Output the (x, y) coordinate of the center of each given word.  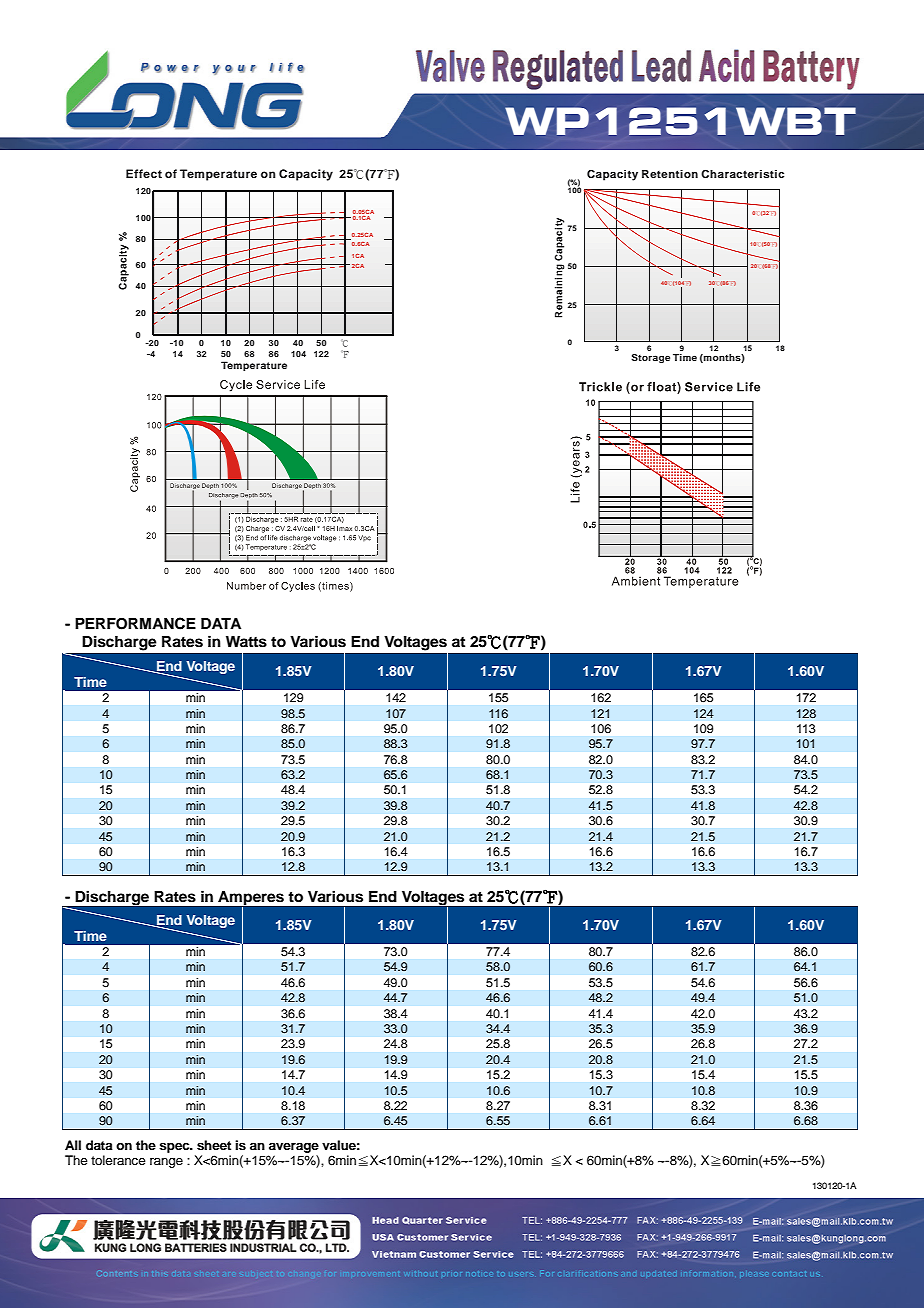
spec (175, 1147)
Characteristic (742, 173)
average (294, 1147)
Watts (246, 642)
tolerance (118, 1160)
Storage (650, 358)
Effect (144, 173)
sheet (214, 1145)
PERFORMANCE (135, 623)
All (73, 1145)
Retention (670, 174)
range (166, 1163)
